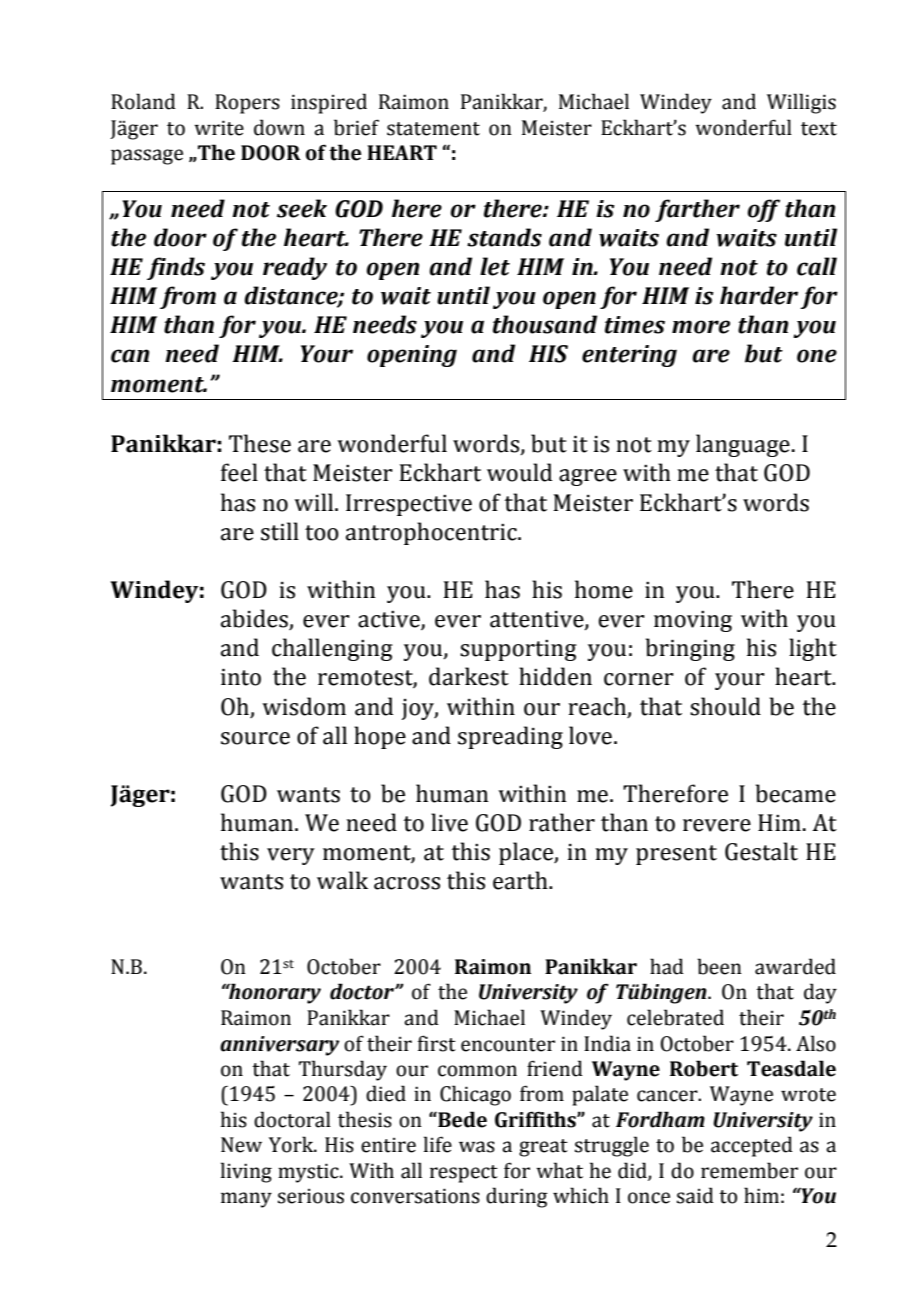 The image size is (924, 1308). I want to click on was, so click(477, 1147).
